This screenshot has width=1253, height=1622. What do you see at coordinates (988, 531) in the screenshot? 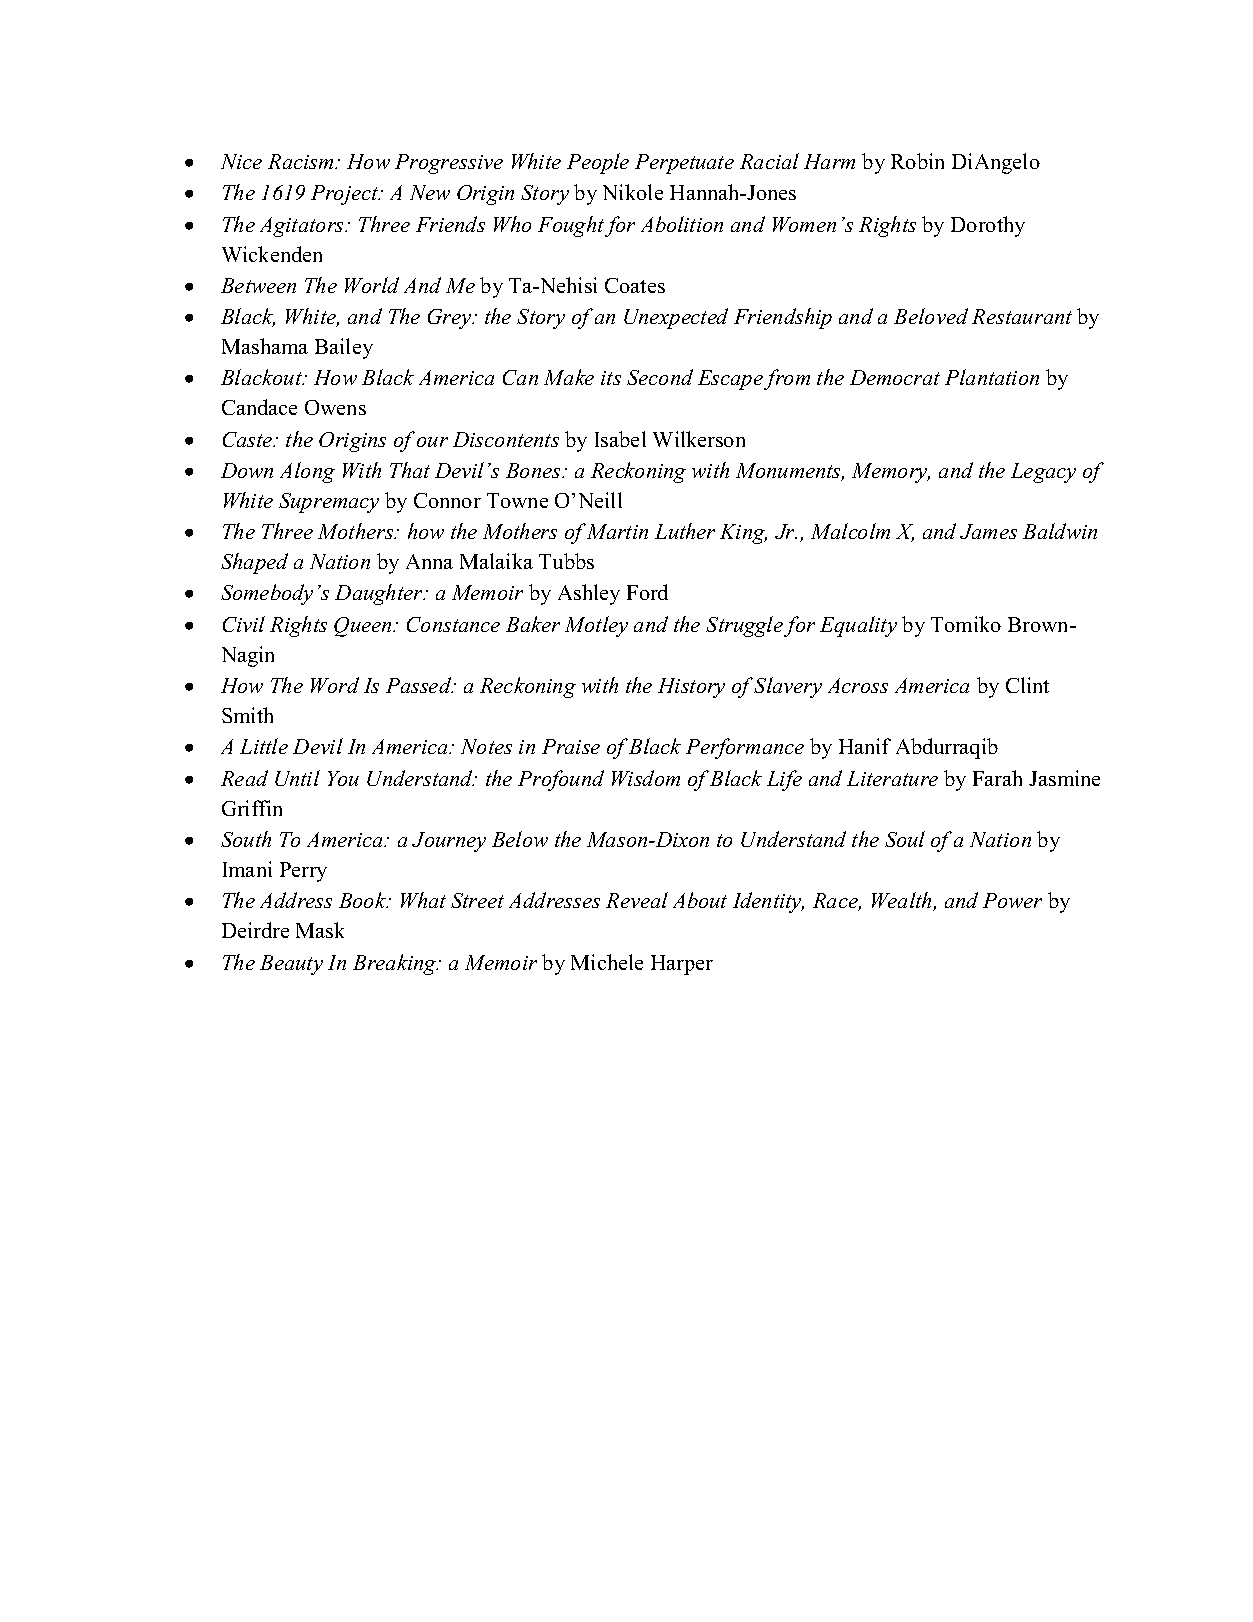
I see `James` at bounding box center [988, 531].
